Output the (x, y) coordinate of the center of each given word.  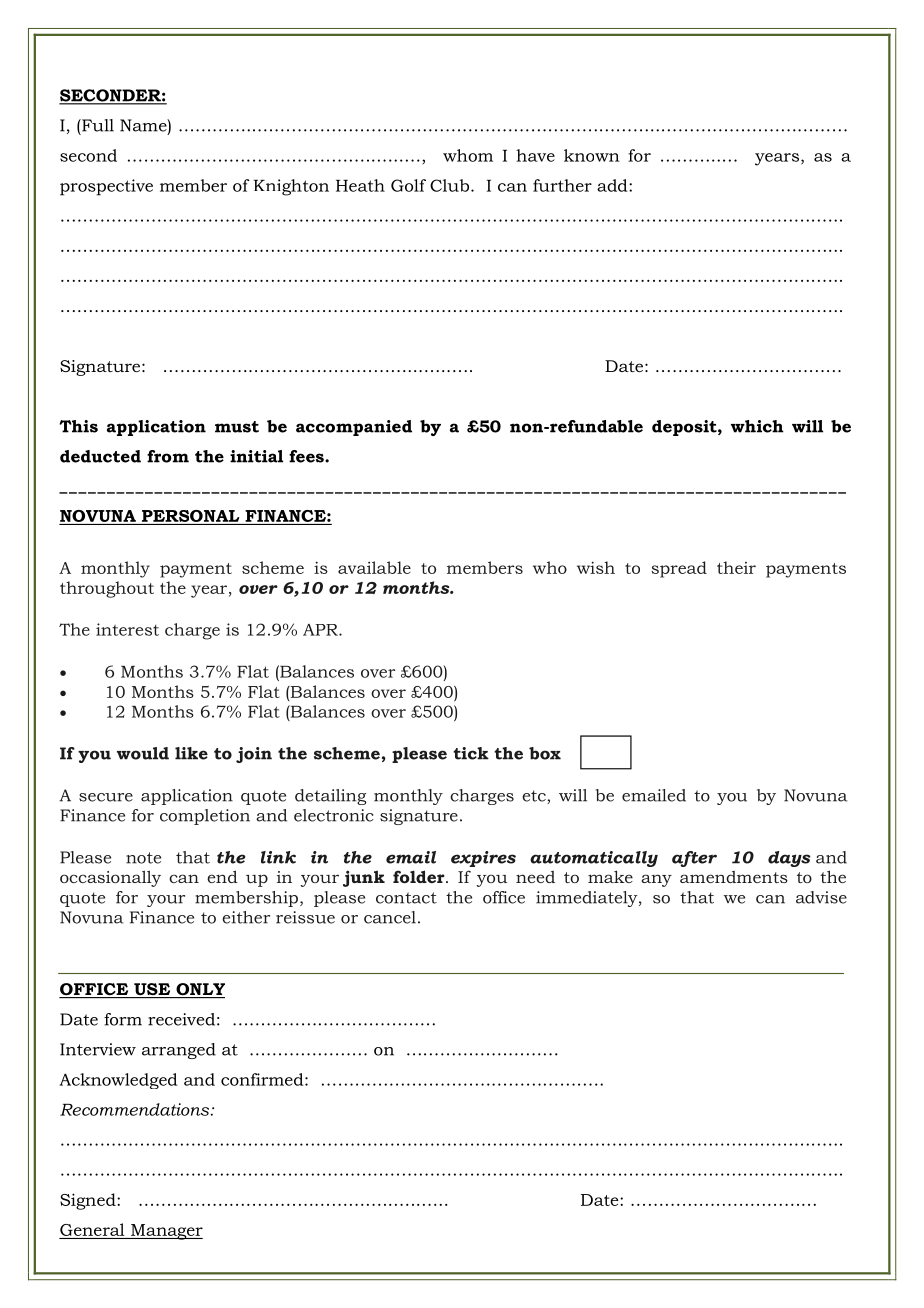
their (736, 567)
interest (127, 629)
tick (471, 753)
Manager (166, 1232)
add (613, 185)
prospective (106, 187)
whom (468, 155)
